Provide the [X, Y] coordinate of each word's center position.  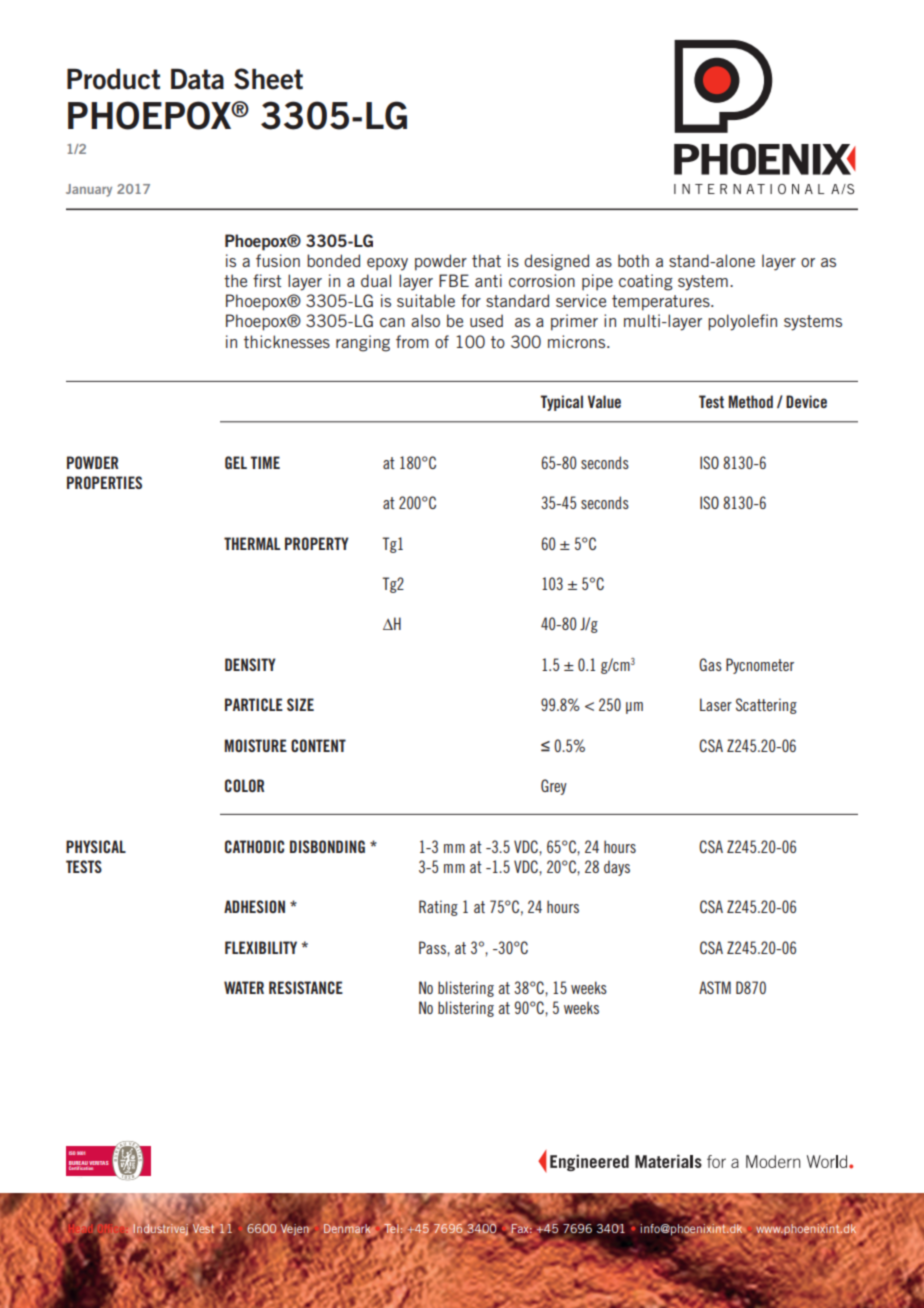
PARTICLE [254, 704]
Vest [203, 1228]
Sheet [268, 79]
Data [197, 79]
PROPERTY [316, 543]
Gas [710, 664]
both [633, 260]
